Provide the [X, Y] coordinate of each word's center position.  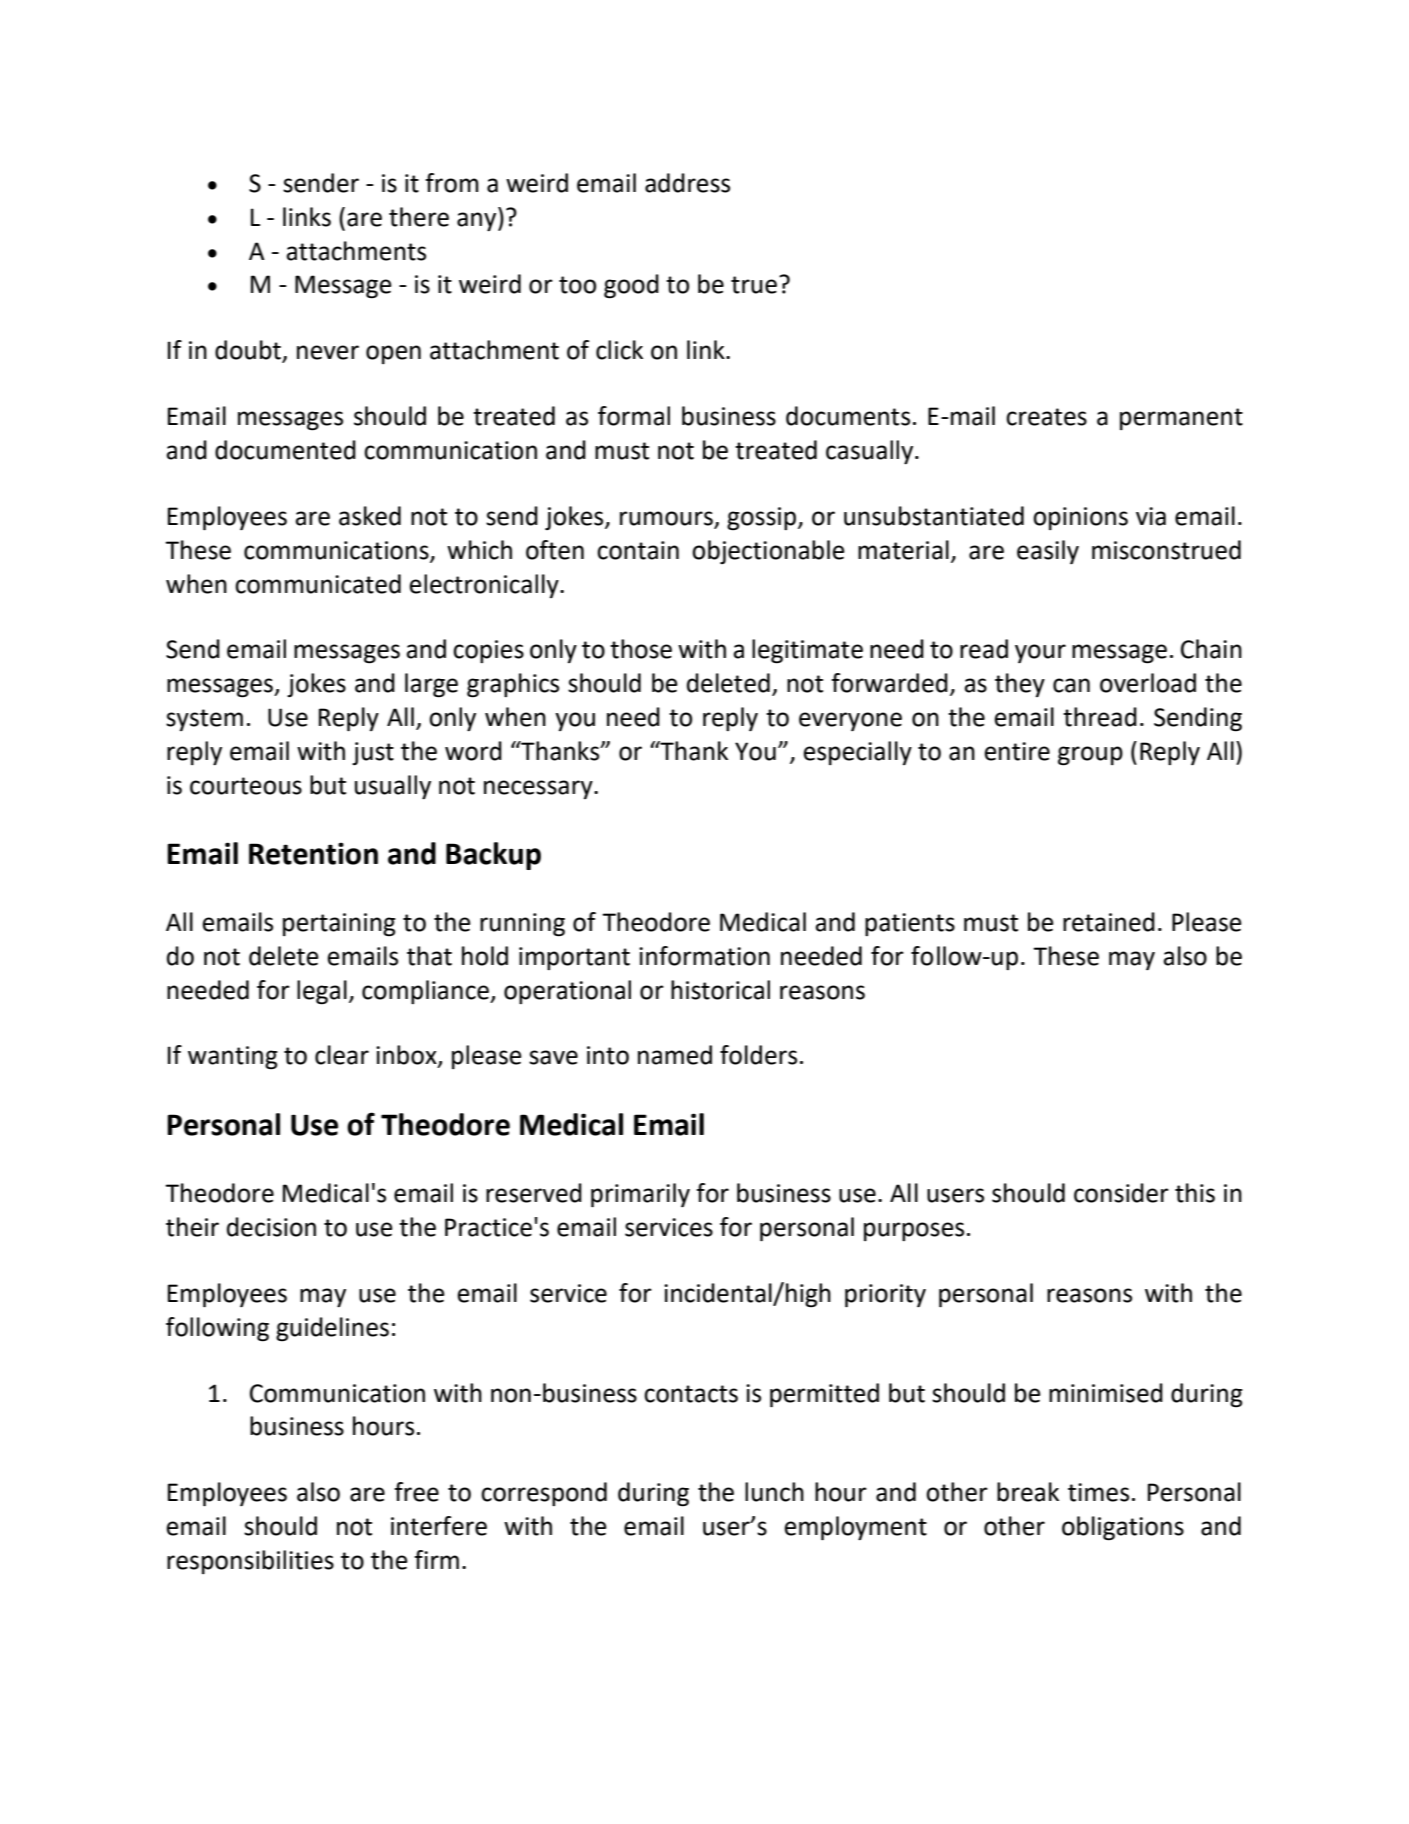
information [704, 956]
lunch [774, 1492]
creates [1046, 417]
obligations [1123, 1528]
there [419, 217]
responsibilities [250, 1562]
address [687, 183]
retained [1109, 922]
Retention [313, 853]
